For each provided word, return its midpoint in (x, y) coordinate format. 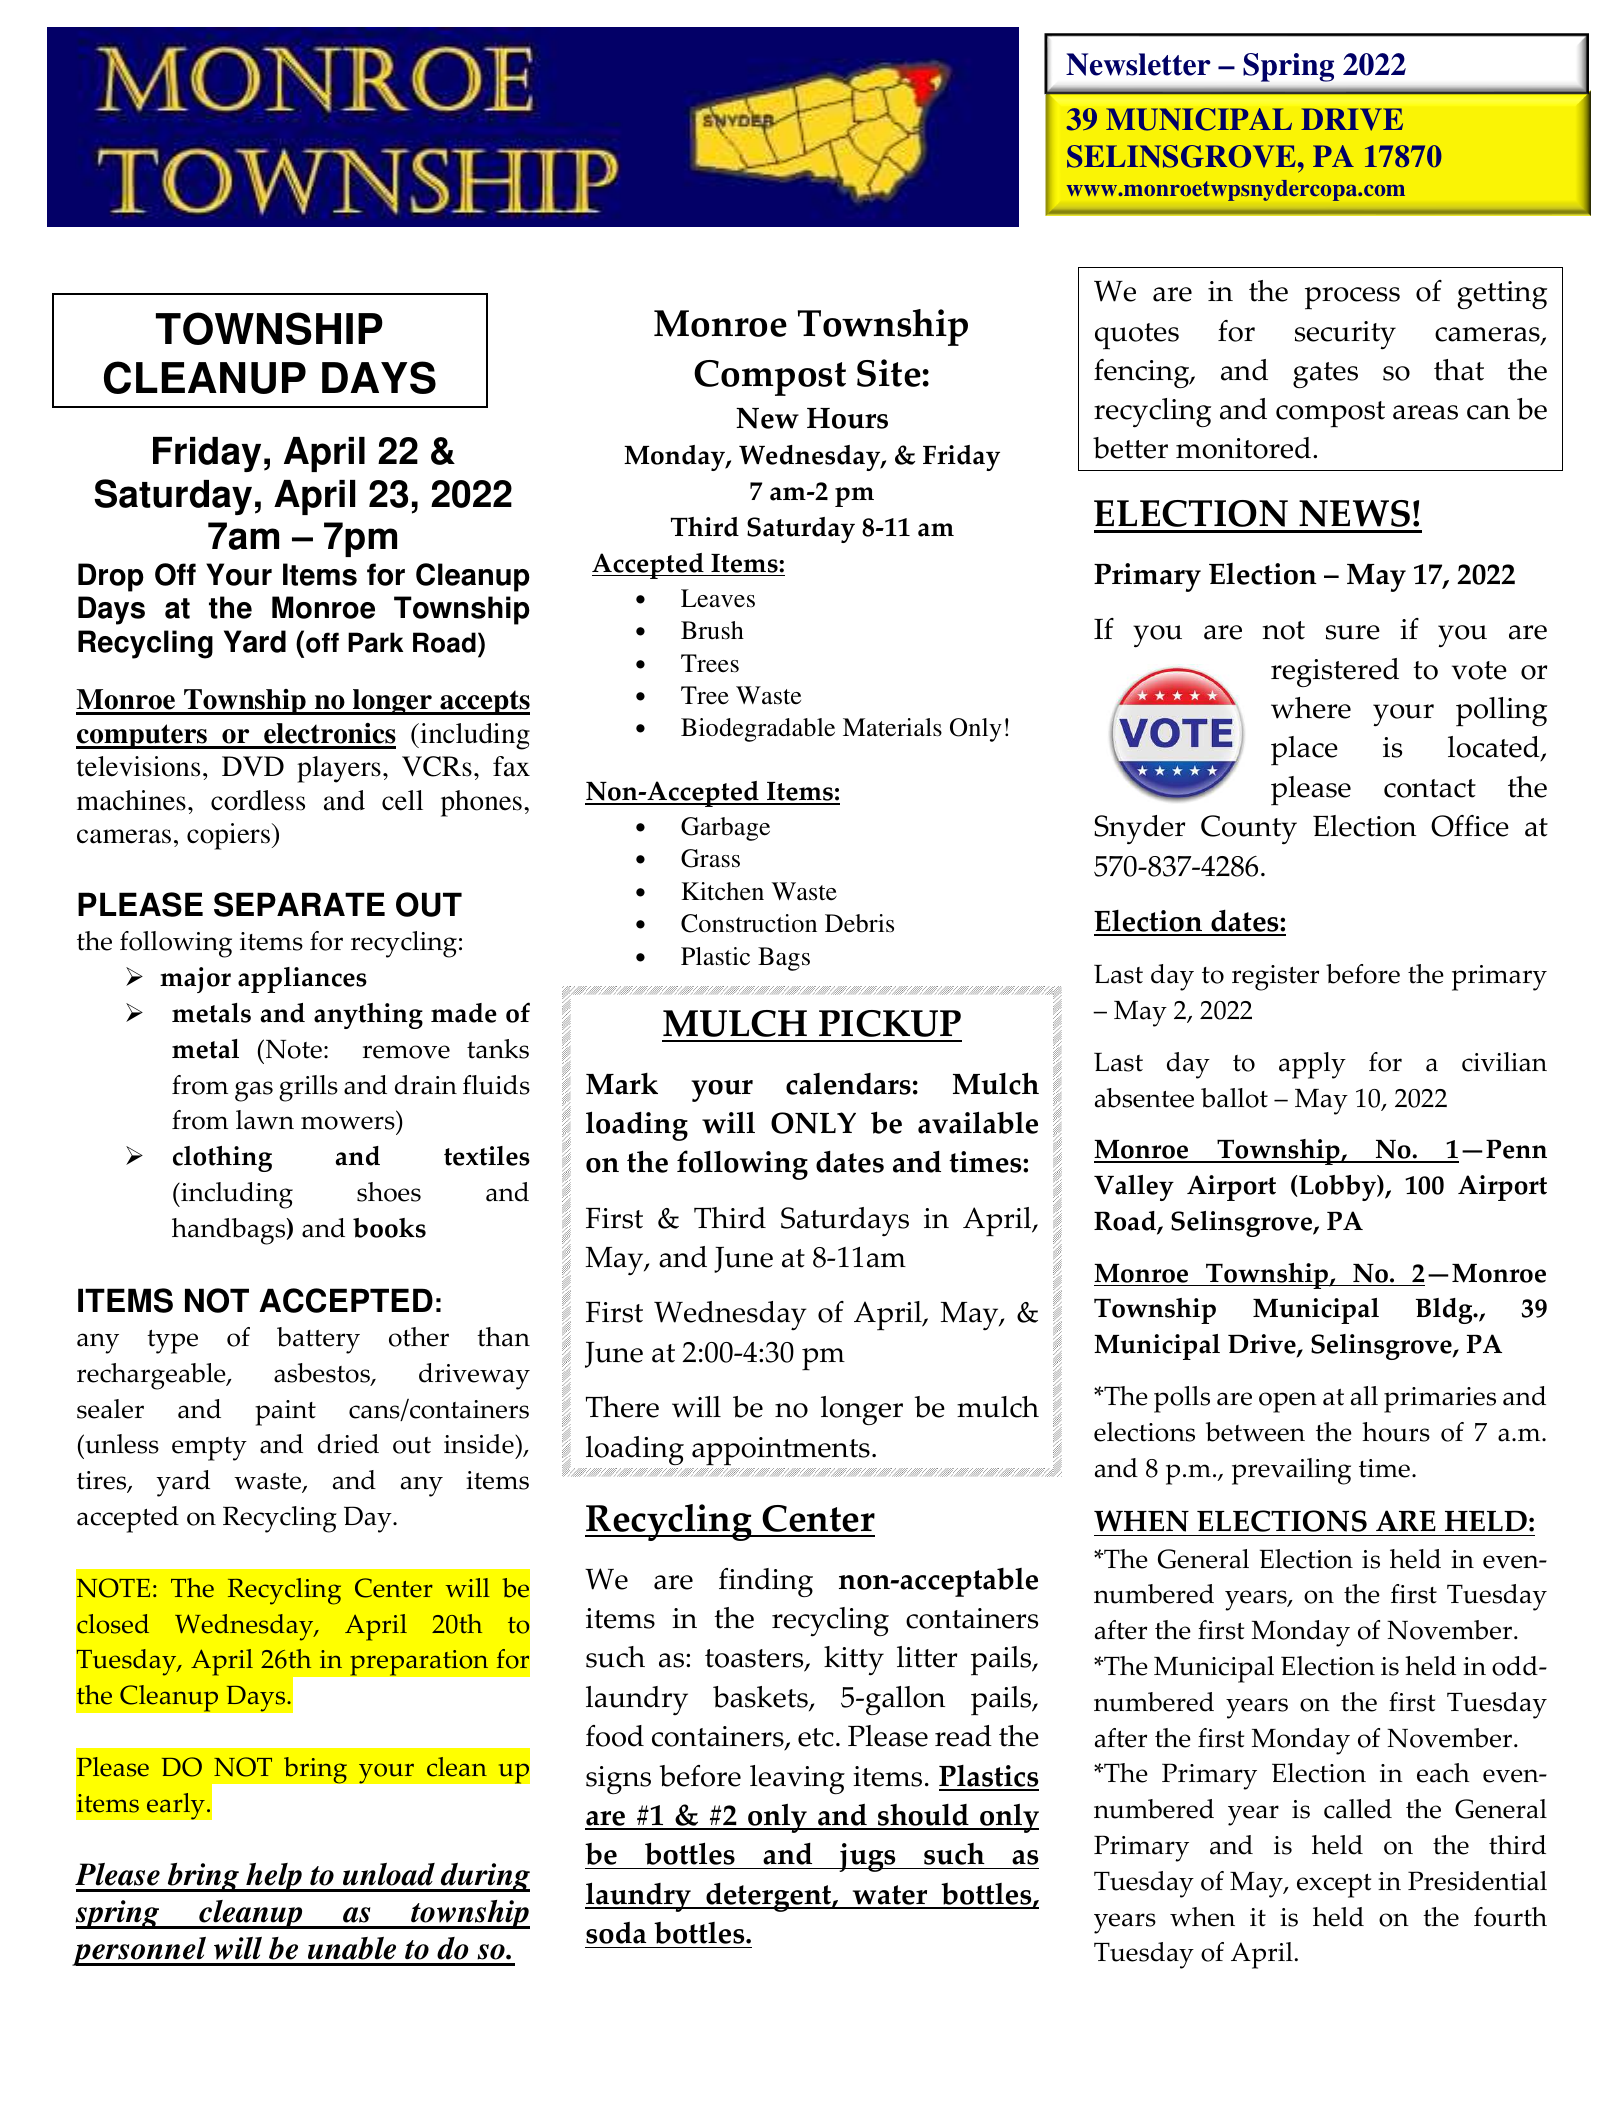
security (1345, 335)
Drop (111, 577)
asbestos (323, 1374)
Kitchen (723, 891)
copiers (228, 836)
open (1288, 1402)
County (1249, 830)
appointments (781, 1451)
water (890, 1896)
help (274, 1877)
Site (889, 373)
